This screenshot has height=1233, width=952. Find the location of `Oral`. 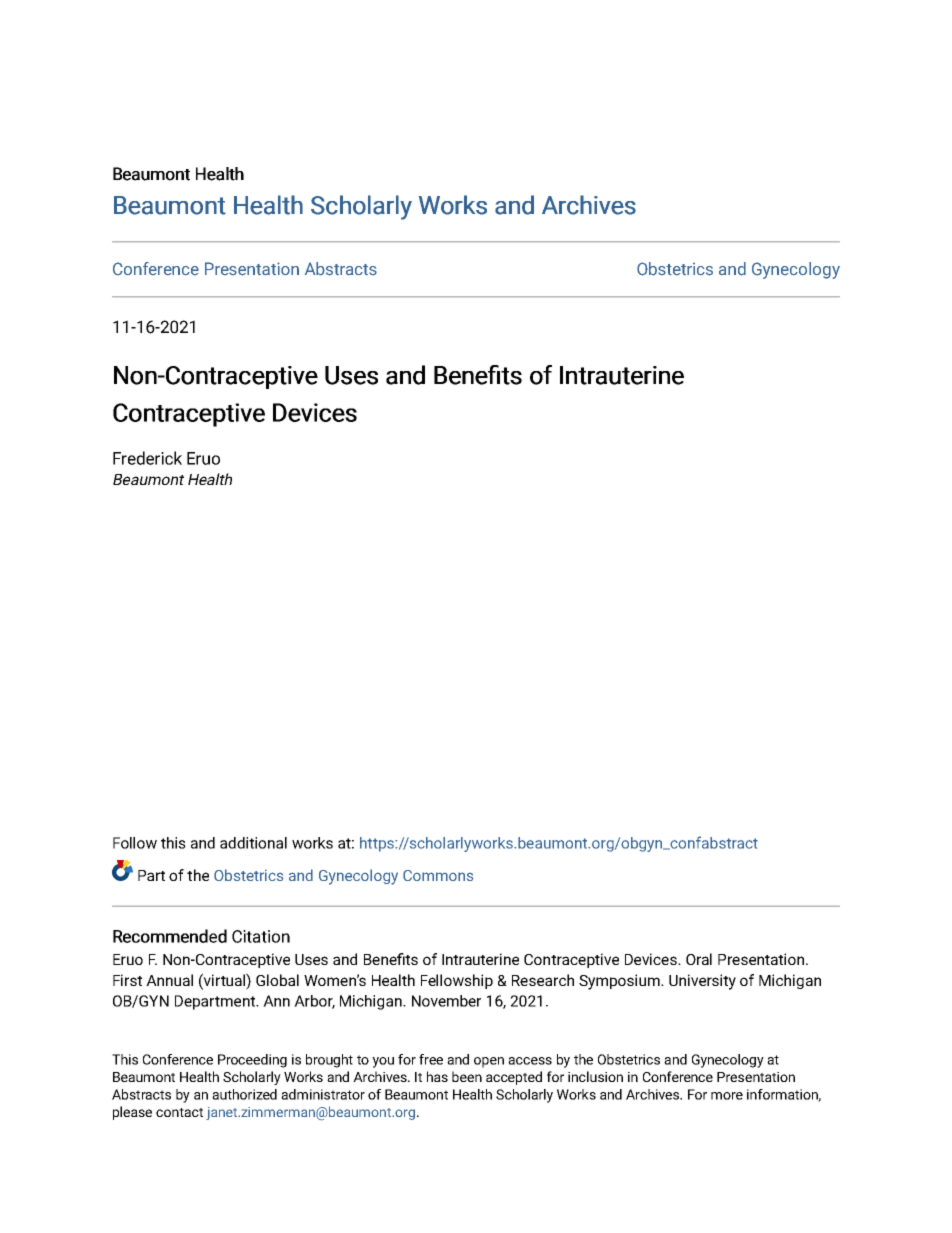

Oral is located at coordinates (699, 959).
